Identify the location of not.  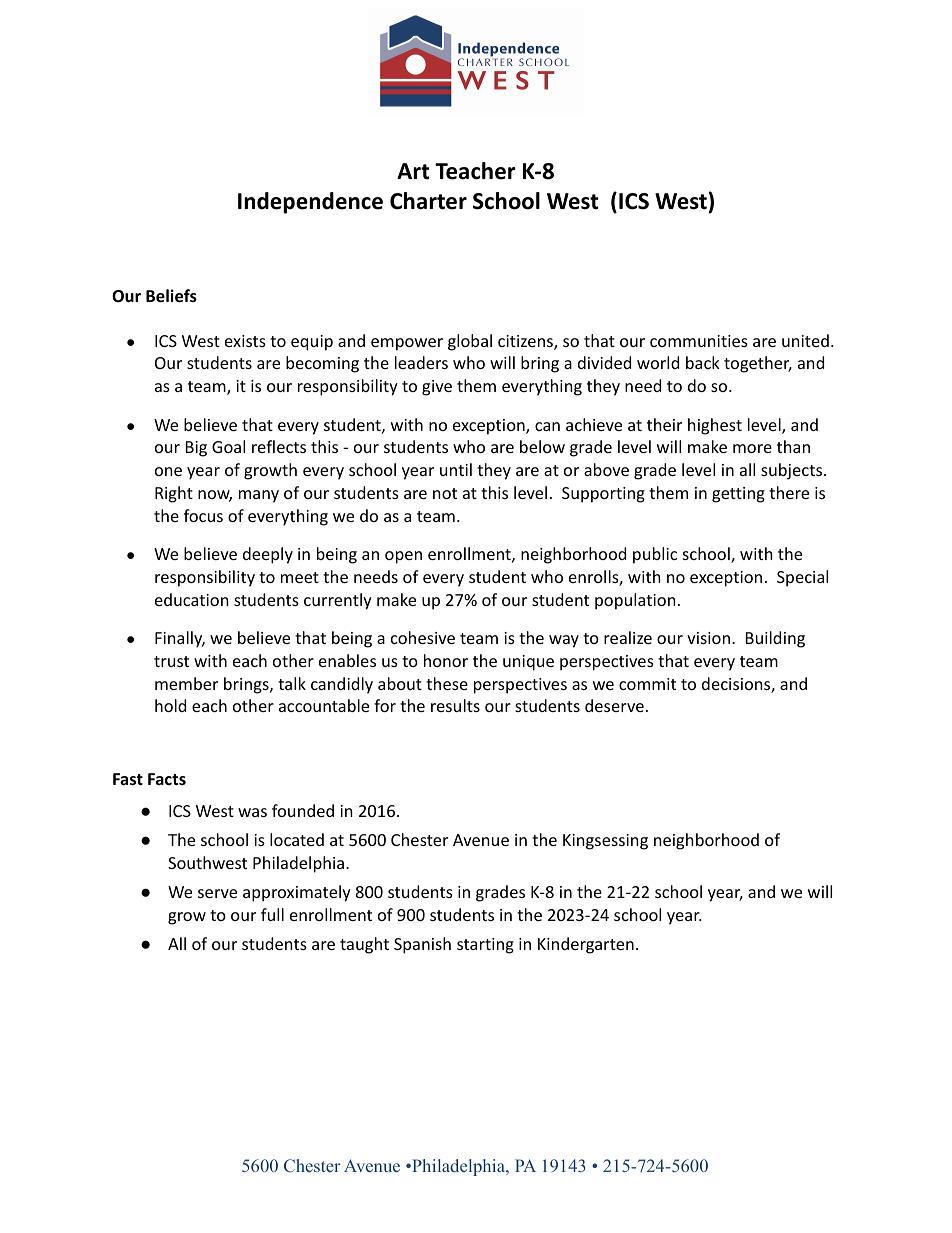
(445, 493).
